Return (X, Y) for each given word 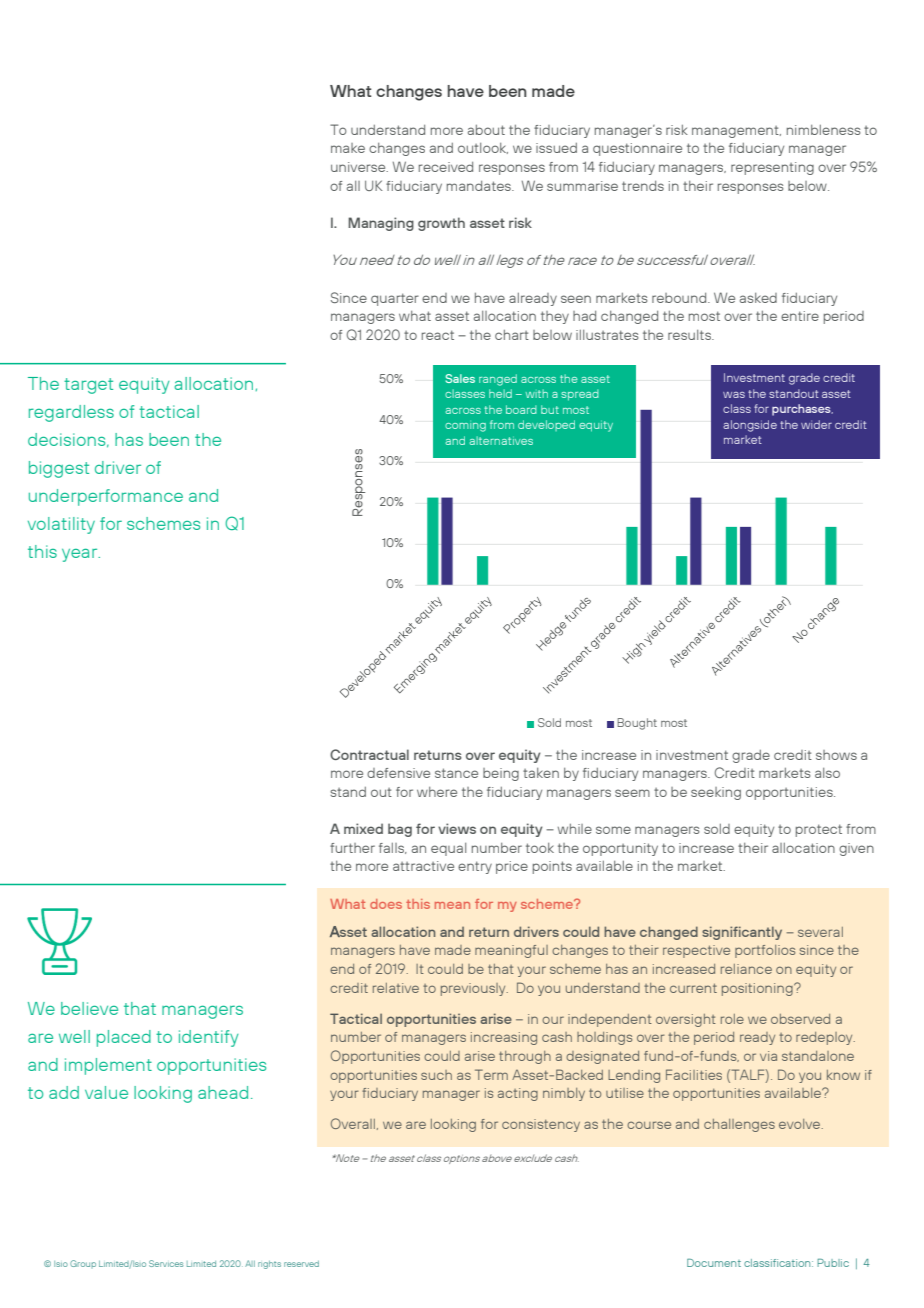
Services (166, 1263)
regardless (71, 413)
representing (772, 168)
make (348, 148)
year (81, 555)
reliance (746, 969)
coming (465, 427)
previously (474, 989)
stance (456, 773)
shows (836, 755)
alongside (750, 426)
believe (89, 1008)
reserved (301, 1264)
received (446, 167)
